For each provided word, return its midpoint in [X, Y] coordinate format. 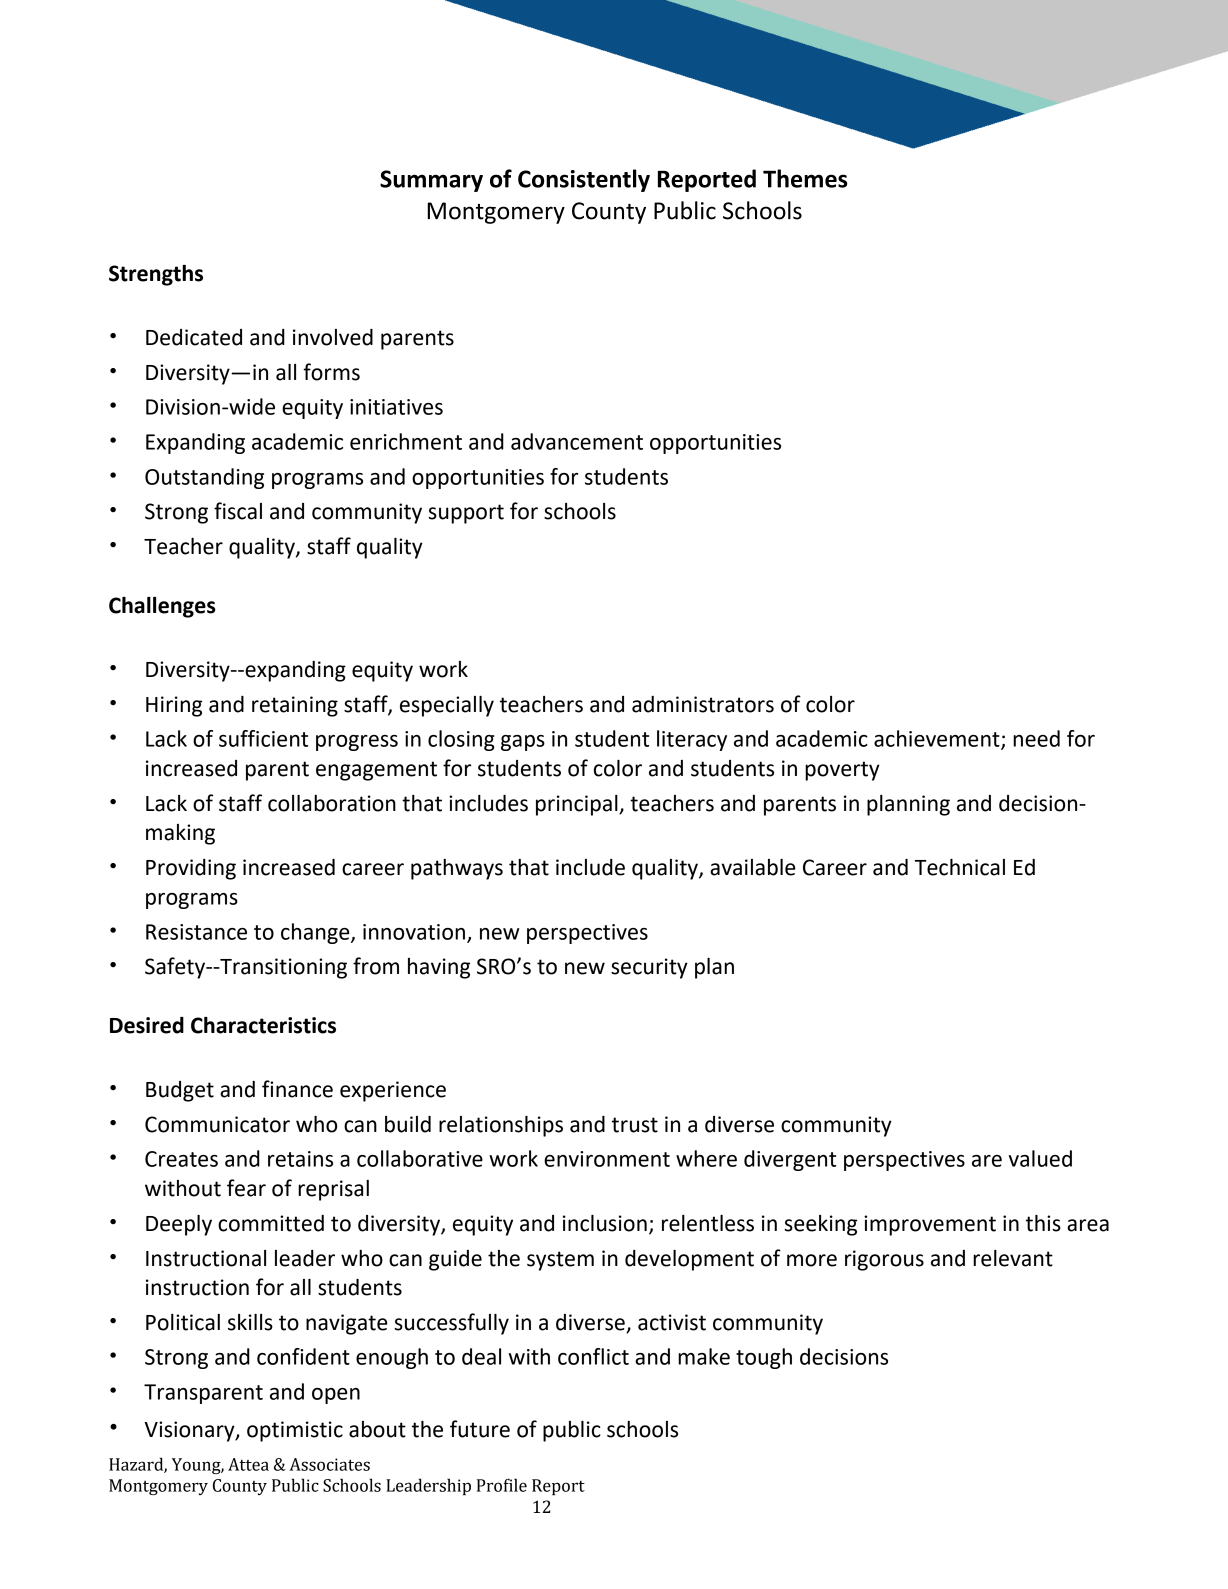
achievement [938, 739]
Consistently [584, 180]
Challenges [162, 607]
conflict [593, 1356]
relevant [1013, 1258]
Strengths [156, 275]
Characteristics [263, 1025]
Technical [960, 867]
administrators [703, 704]
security [649, 968]
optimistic [295, 1431]
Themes [805, 178]
